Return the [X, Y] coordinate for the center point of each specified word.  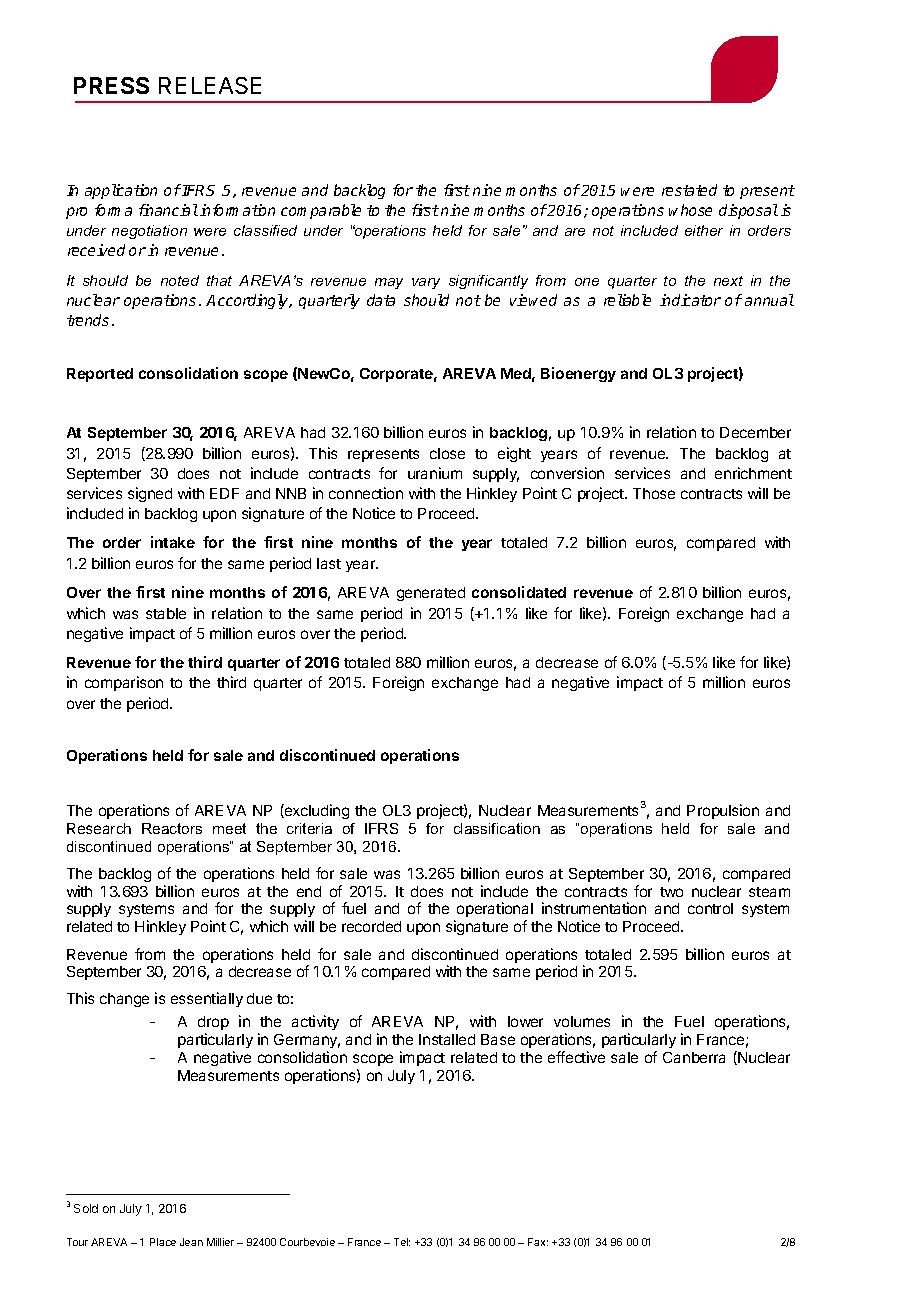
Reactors [172, 828]
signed [150, 494]
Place [163, 1242]
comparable [321, 211]
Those [654, 493]
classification [497, 828]
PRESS [111, 85]
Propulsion [723, 811]
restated [689, 190]
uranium [435, 473]
